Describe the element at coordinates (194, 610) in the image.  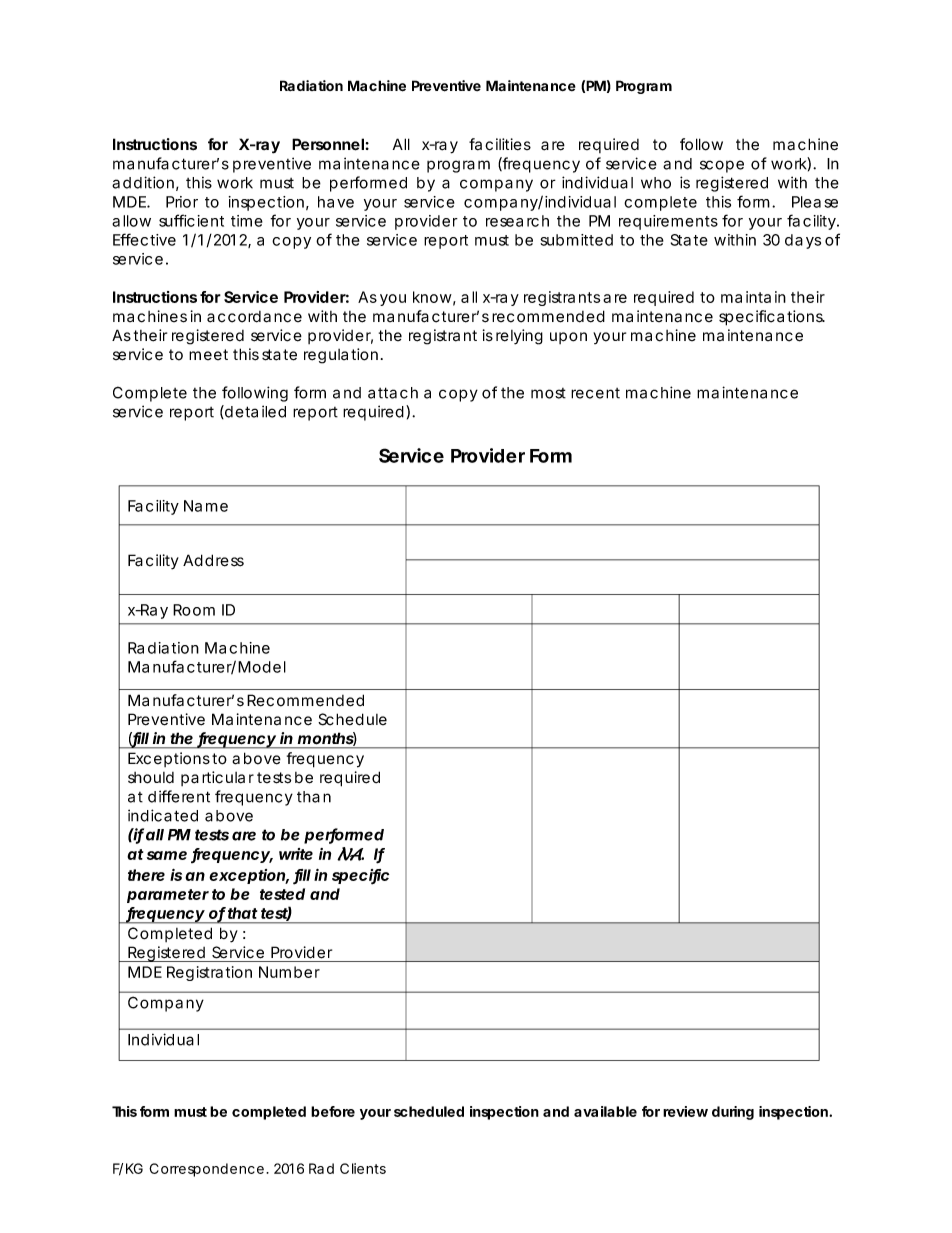
I see `Room` at that location.
